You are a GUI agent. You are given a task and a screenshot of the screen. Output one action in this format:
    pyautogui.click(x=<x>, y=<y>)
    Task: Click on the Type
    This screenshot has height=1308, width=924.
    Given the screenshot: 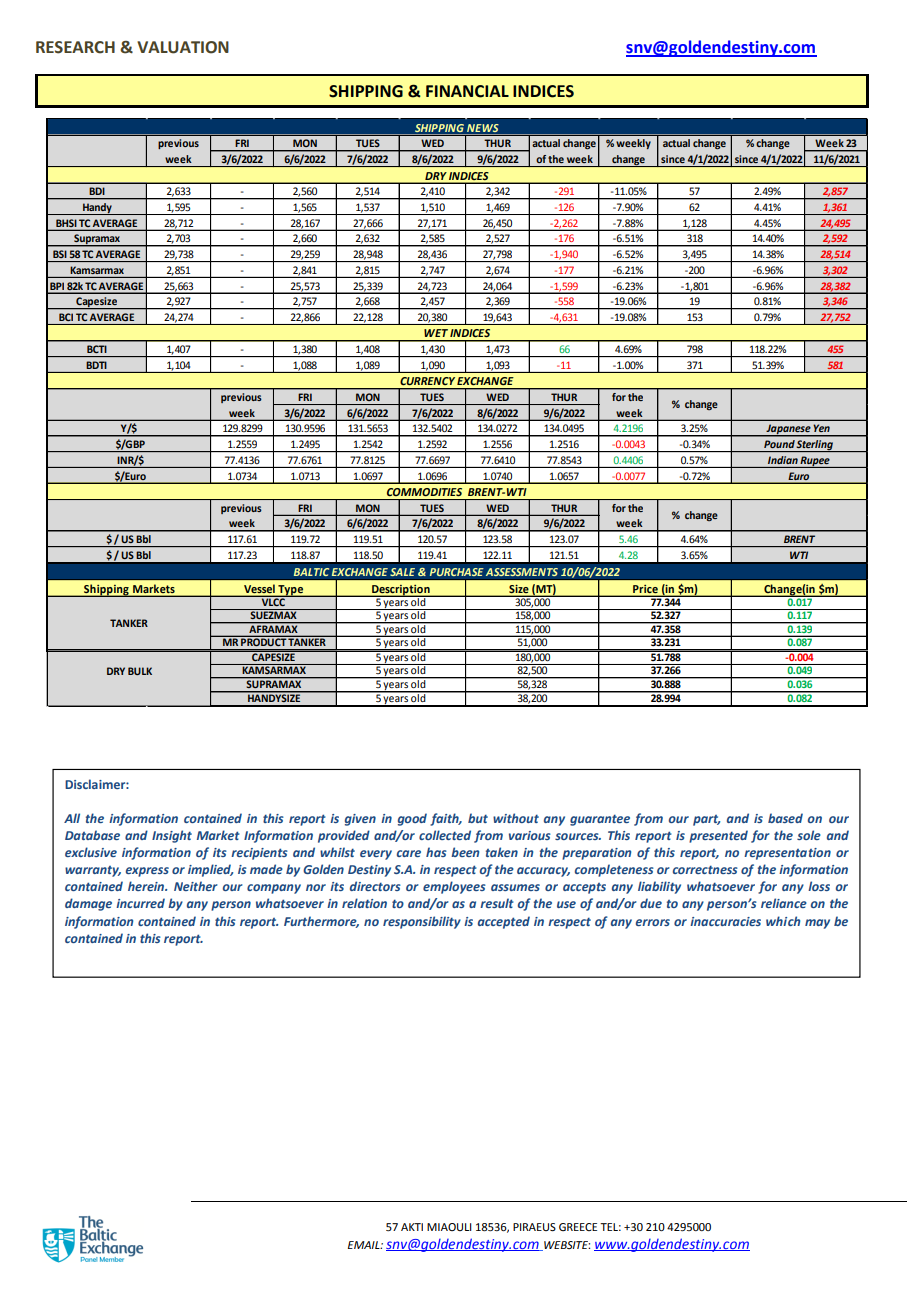 What is the action you would take?
    pyautogui.click(x=291, y=591)
